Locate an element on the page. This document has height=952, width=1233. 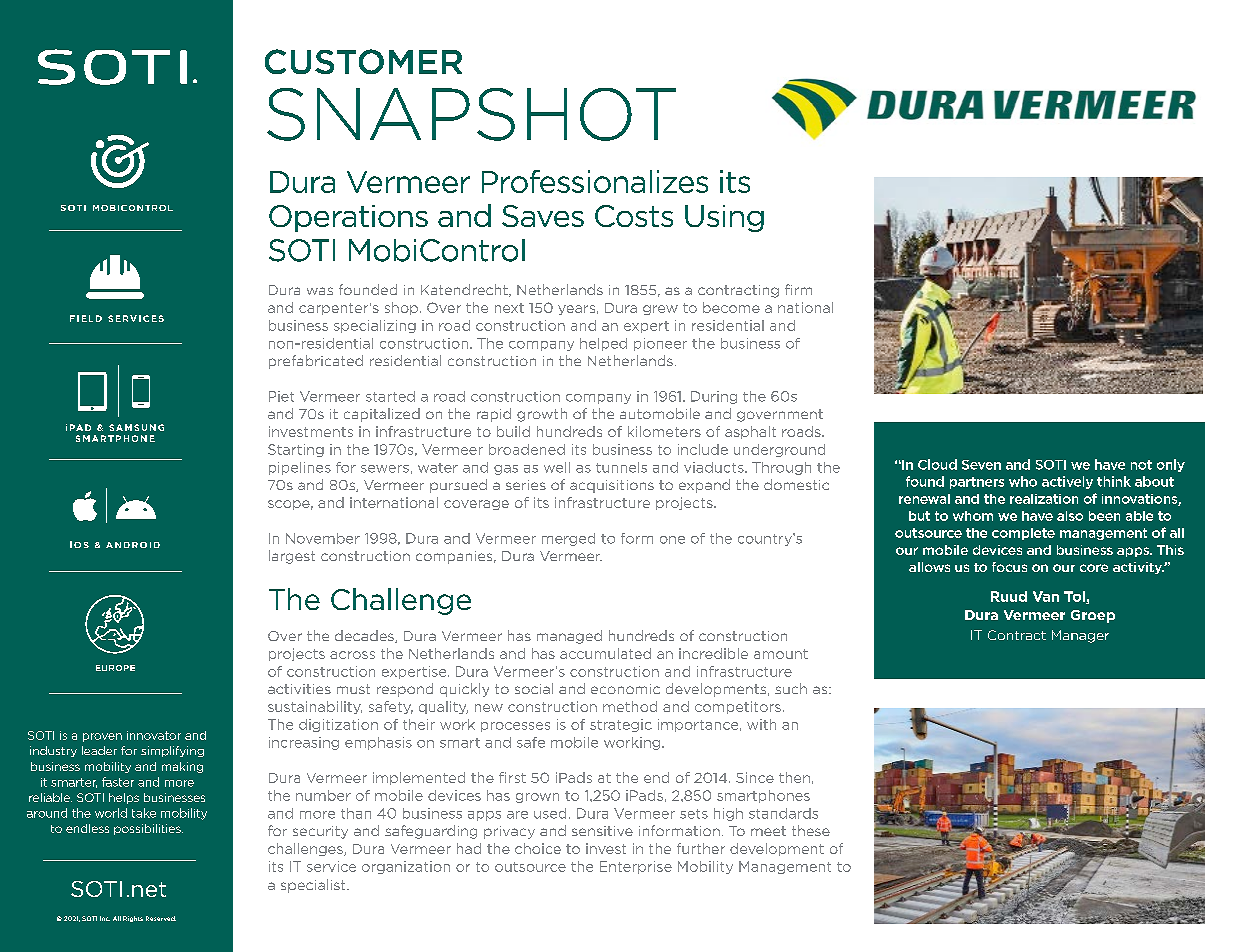
SNAPSHOT is located at coordinates (471, 114).
